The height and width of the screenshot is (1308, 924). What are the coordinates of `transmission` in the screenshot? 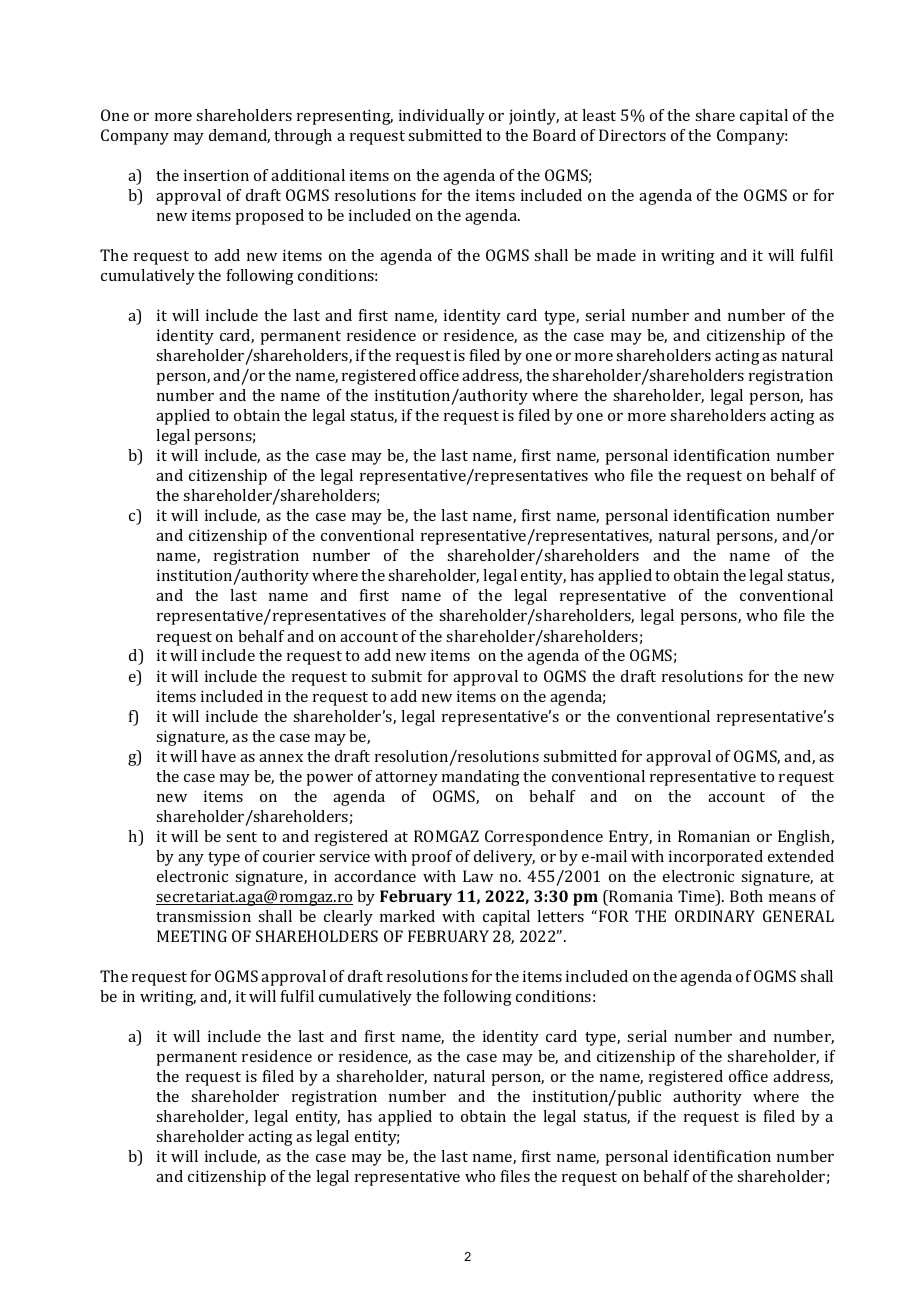 It's located at (203, 916).
